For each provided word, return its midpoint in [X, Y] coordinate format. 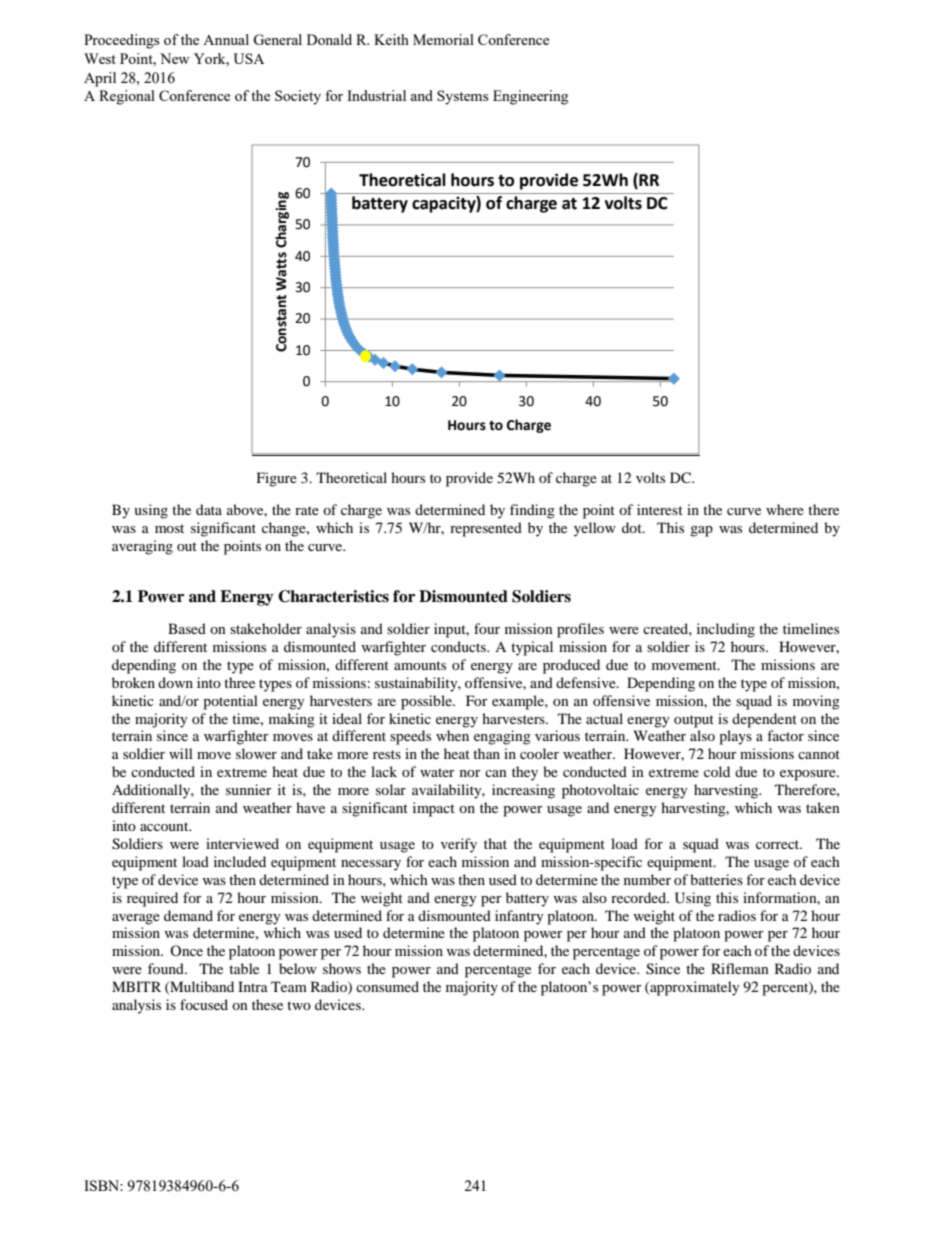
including [726, 630]
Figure [277, 479]
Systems [463, 97]
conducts [459, 646]
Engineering [530, 97]
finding [532, 511]
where [785, 509]
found [167, 968]
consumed [387, 986]
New [175, 58]
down [175, 682]
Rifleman [740, 968]
